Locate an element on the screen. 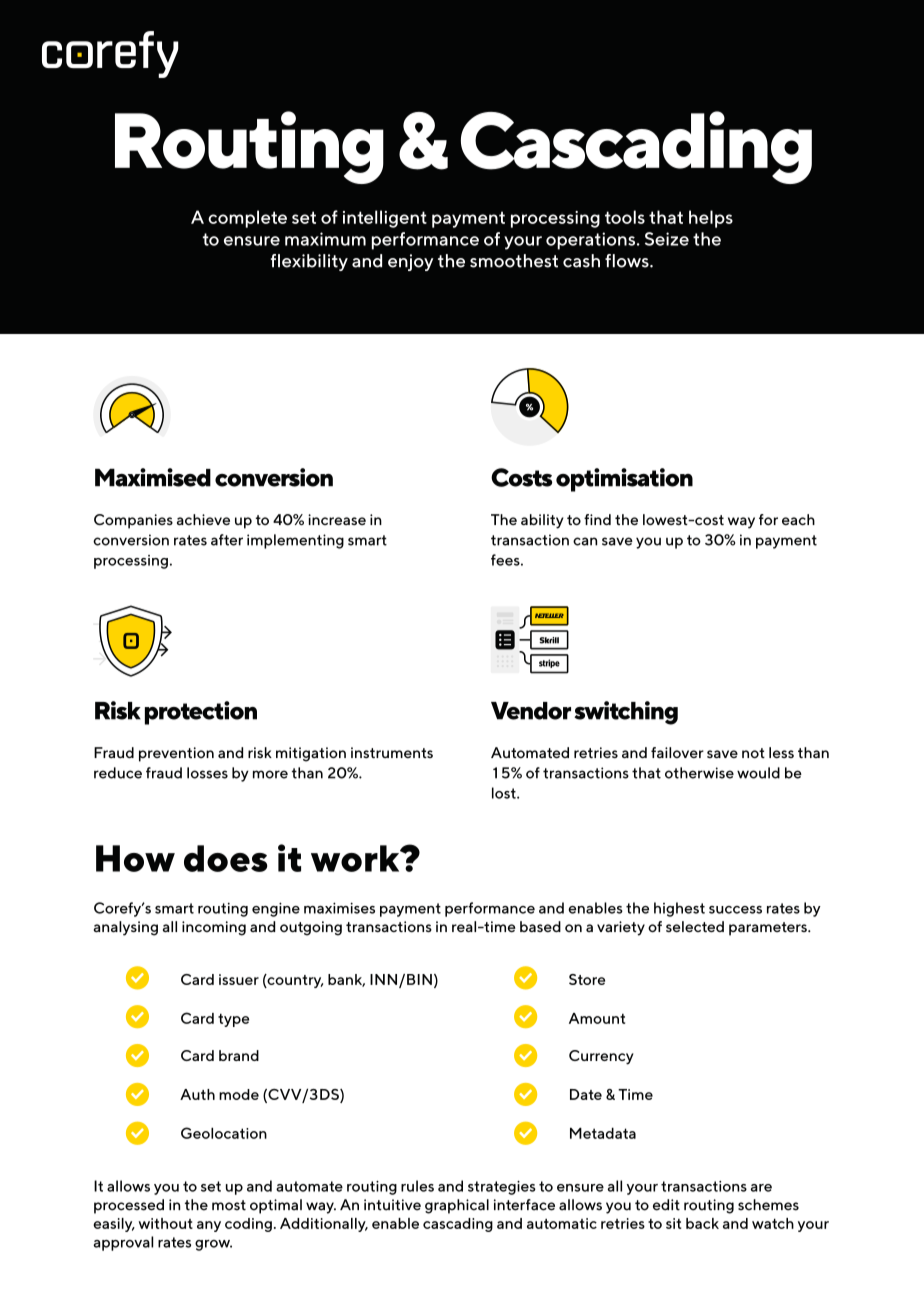 The image size is (924, 1308). instruments is located at coordinates (392, 752).
